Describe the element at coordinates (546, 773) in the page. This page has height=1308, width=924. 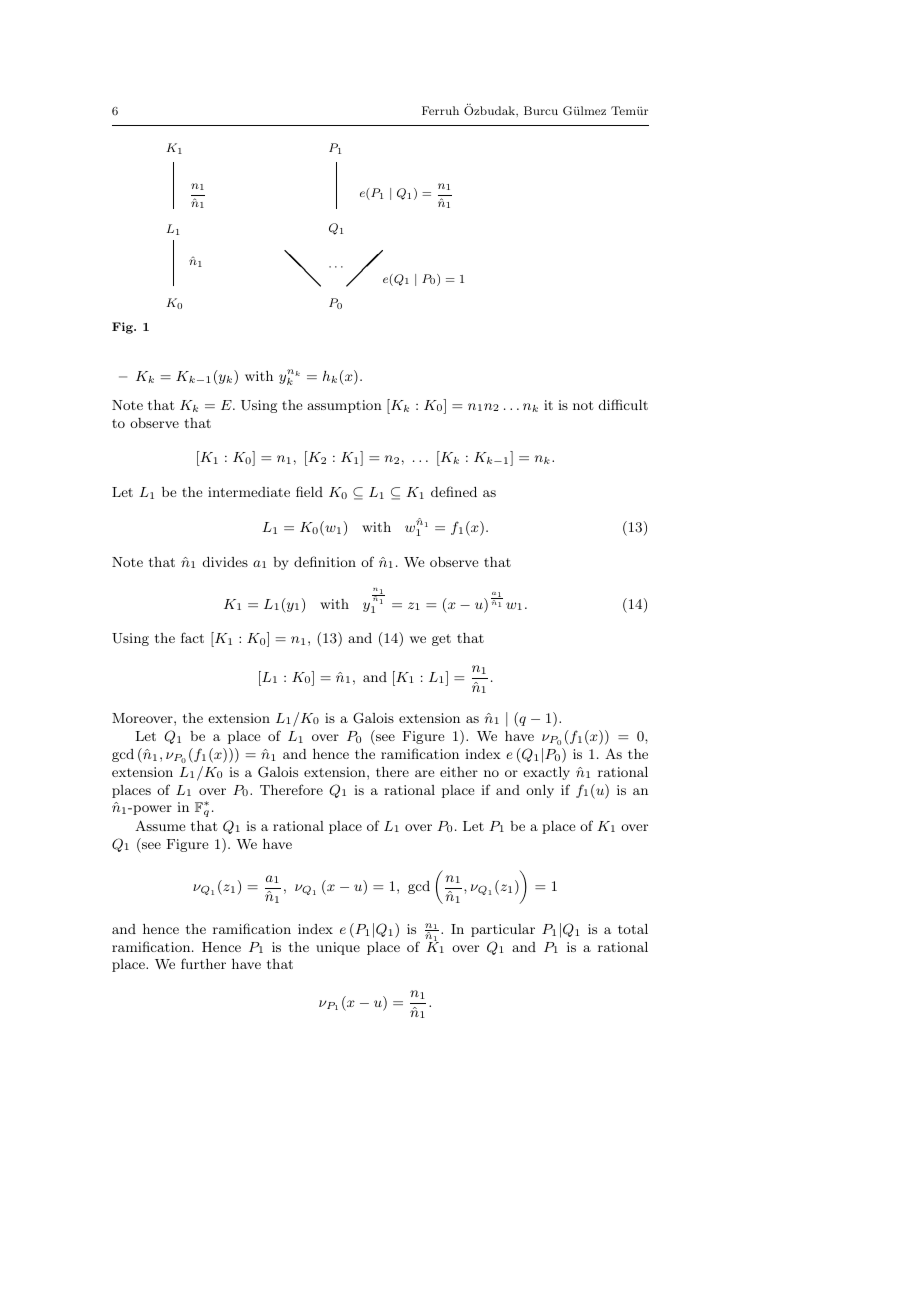
I see `exactly` at that location.
